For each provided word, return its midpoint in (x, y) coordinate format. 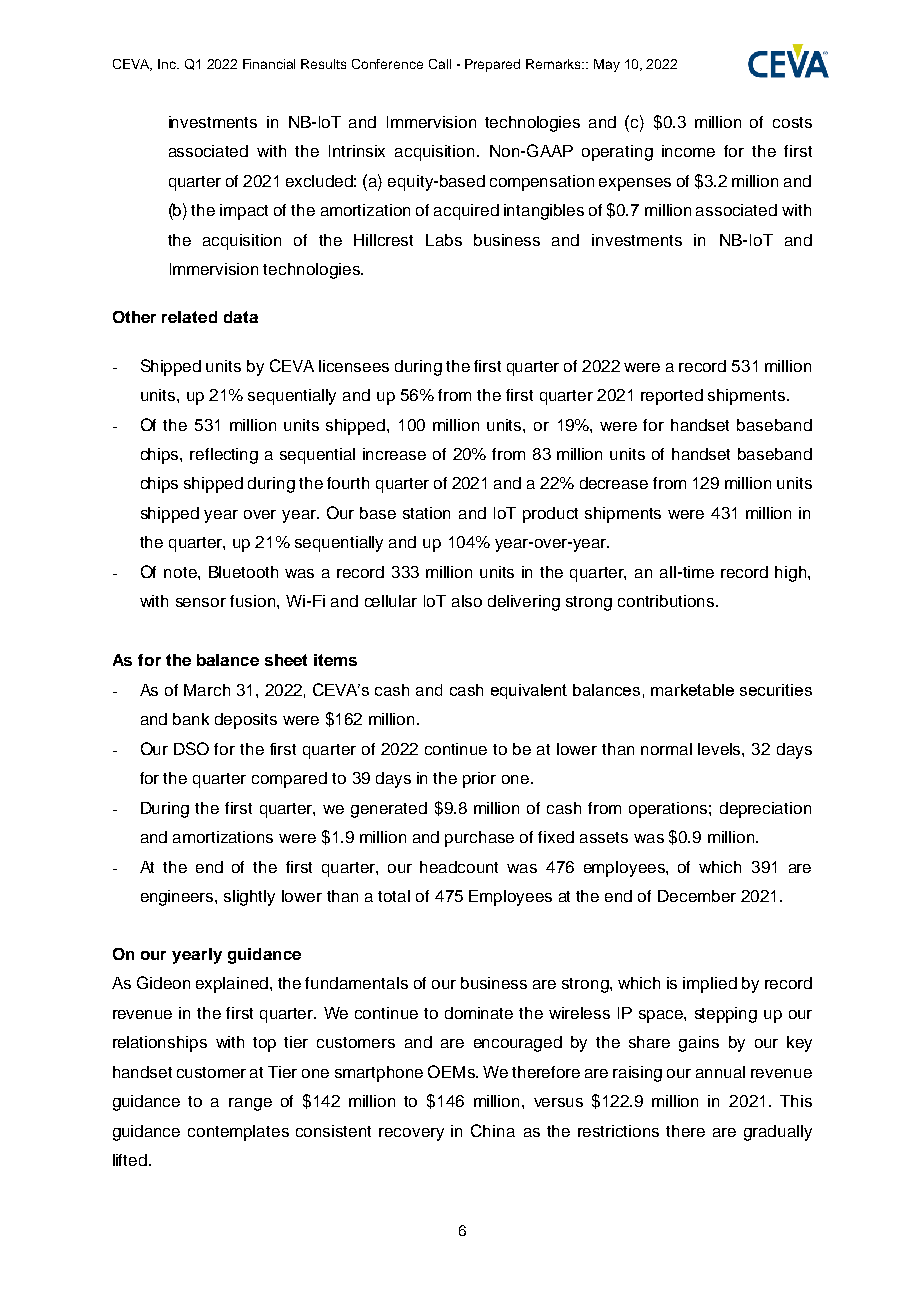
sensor (201, 602)
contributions (666, 601)
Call (440, 64)
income (688, 151)
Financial (269, 64)
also (467, 601)
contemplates (238, 1133)
